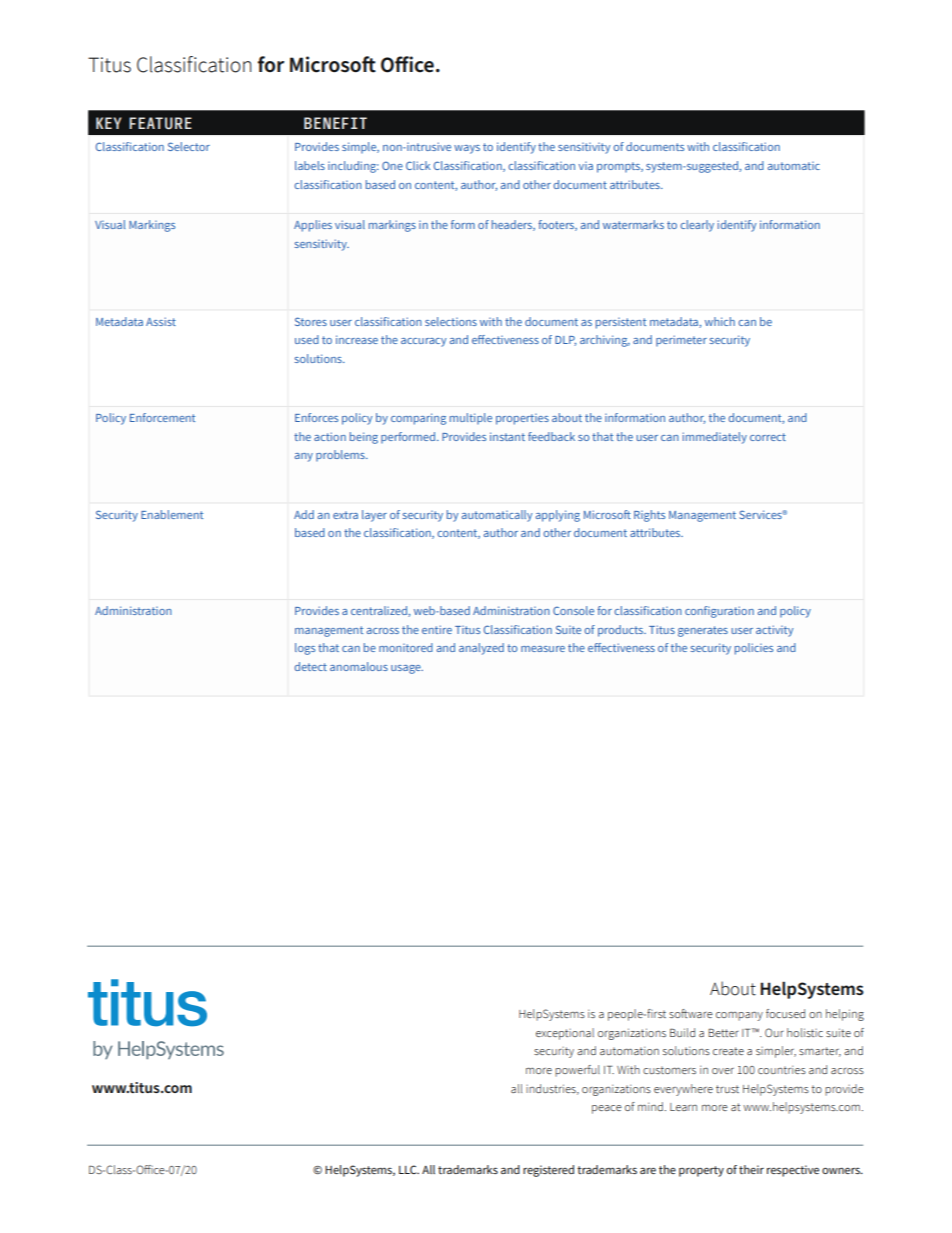 This image has width=952, height=1233. I want to click on policies, so click(754, 649).
